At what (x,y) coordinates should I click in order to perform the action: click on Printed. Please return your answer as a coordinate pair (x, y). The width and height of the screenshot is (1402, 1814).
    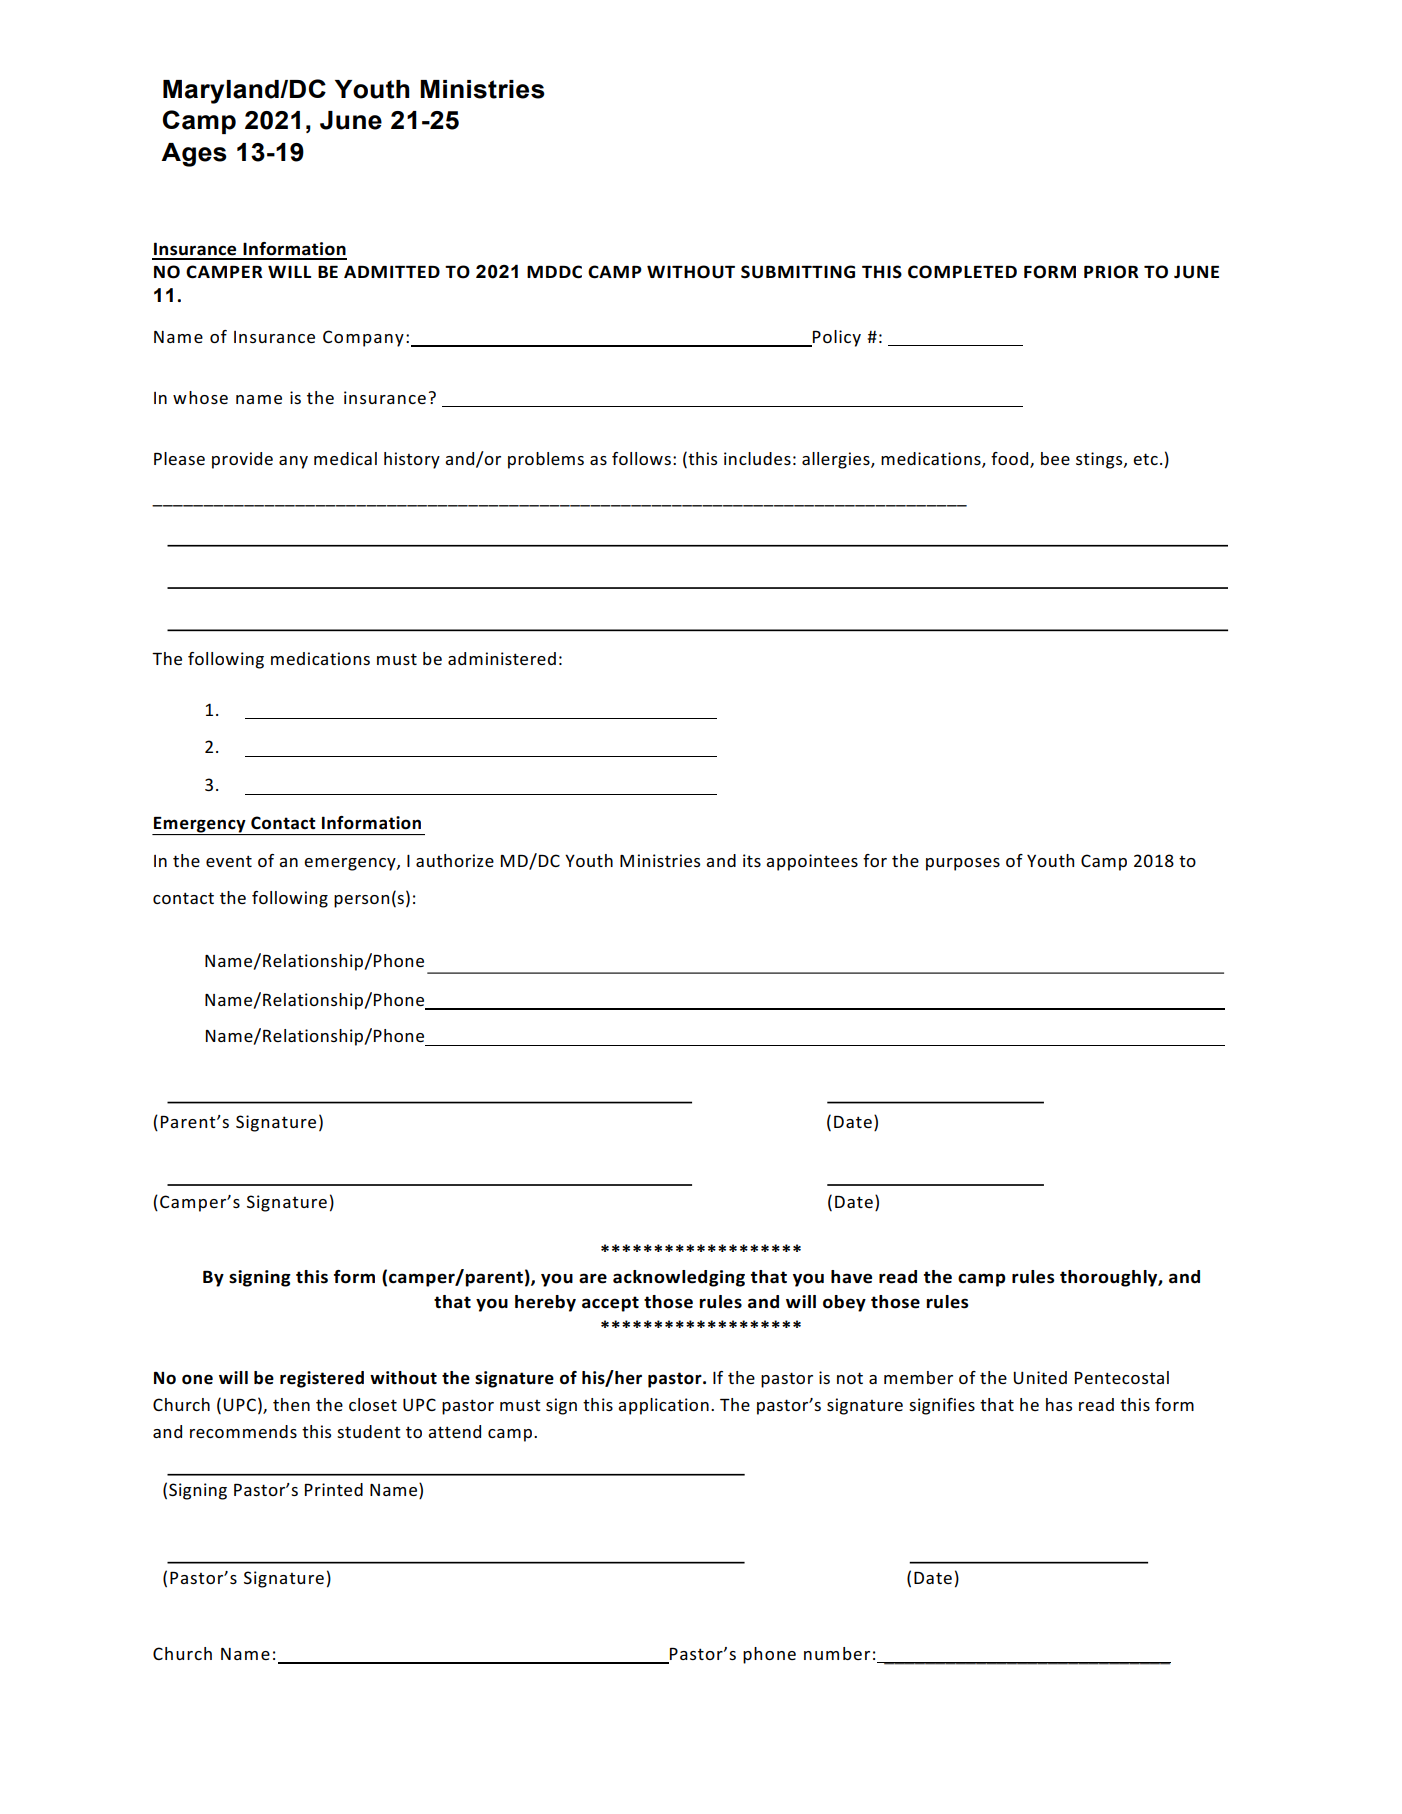
    Looking at the image, I should click on (334, 1489).
